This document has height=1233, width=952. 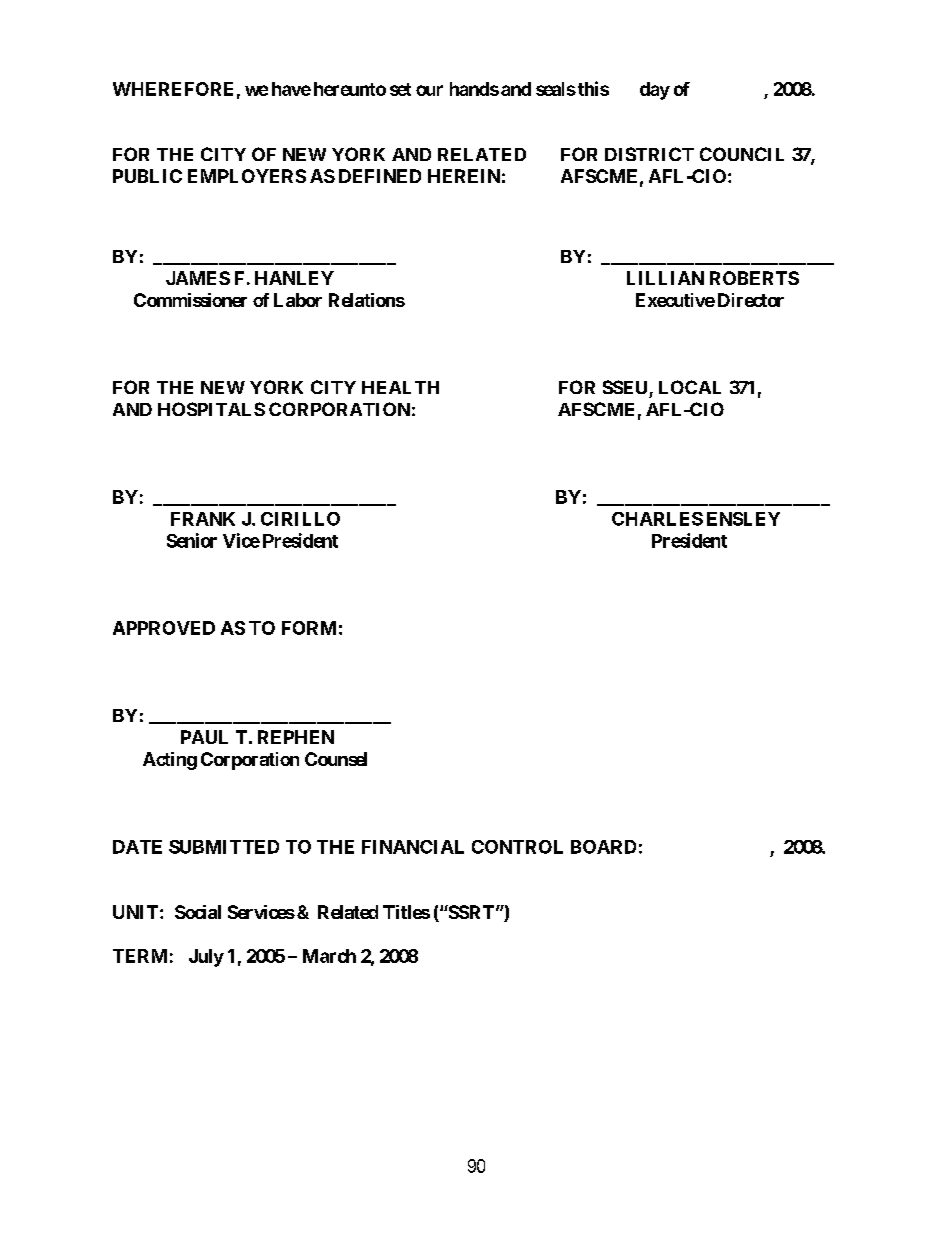 I want to click on ENSLEY, so click(x=743, y=519).
